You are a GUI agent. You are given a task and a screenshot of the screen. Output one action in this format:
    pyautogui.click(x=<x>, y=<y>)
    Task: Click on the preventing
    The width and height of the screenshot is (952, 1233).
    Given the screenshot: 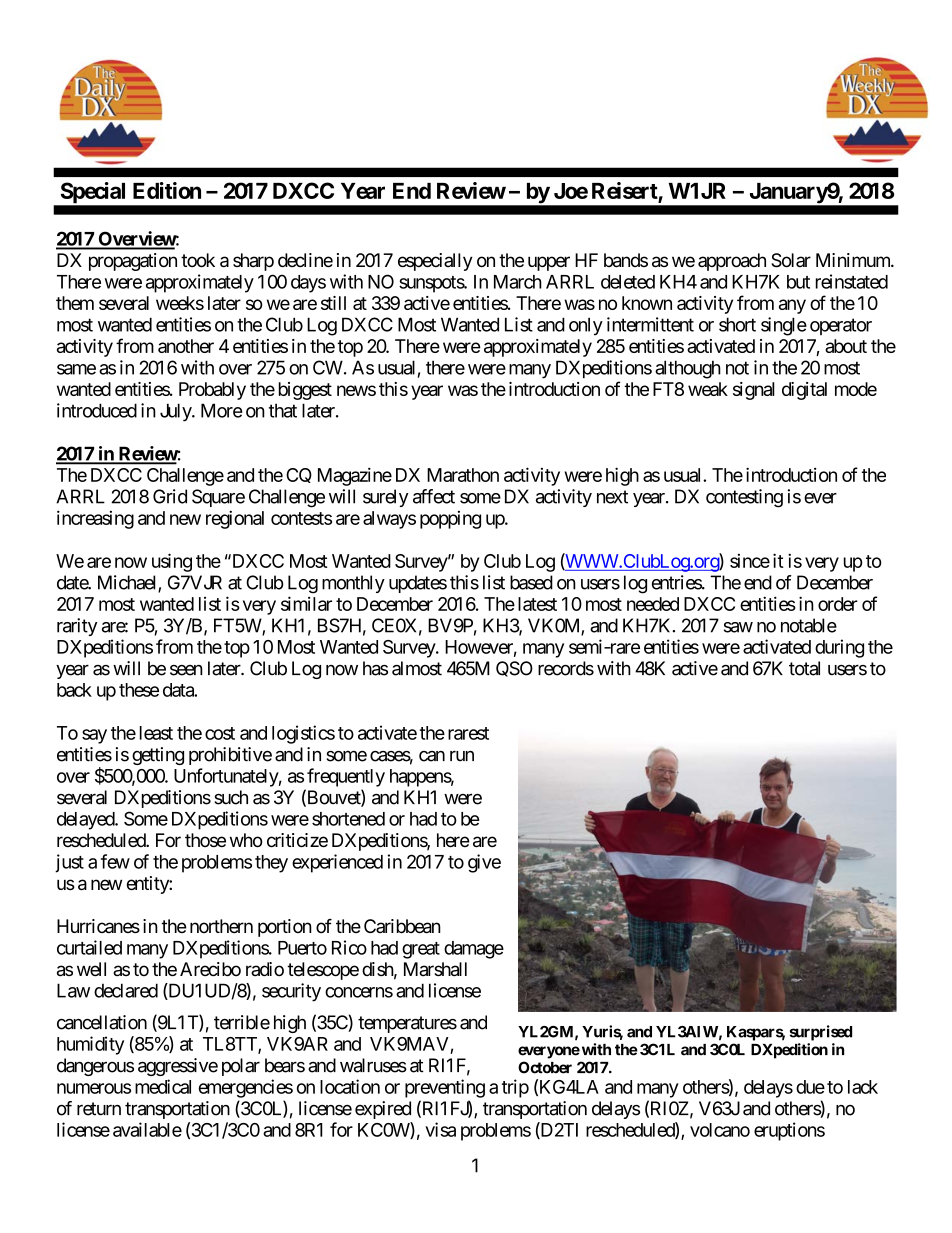 What is the action you would take?
    pyautogui.click(x=445, y=1088)
